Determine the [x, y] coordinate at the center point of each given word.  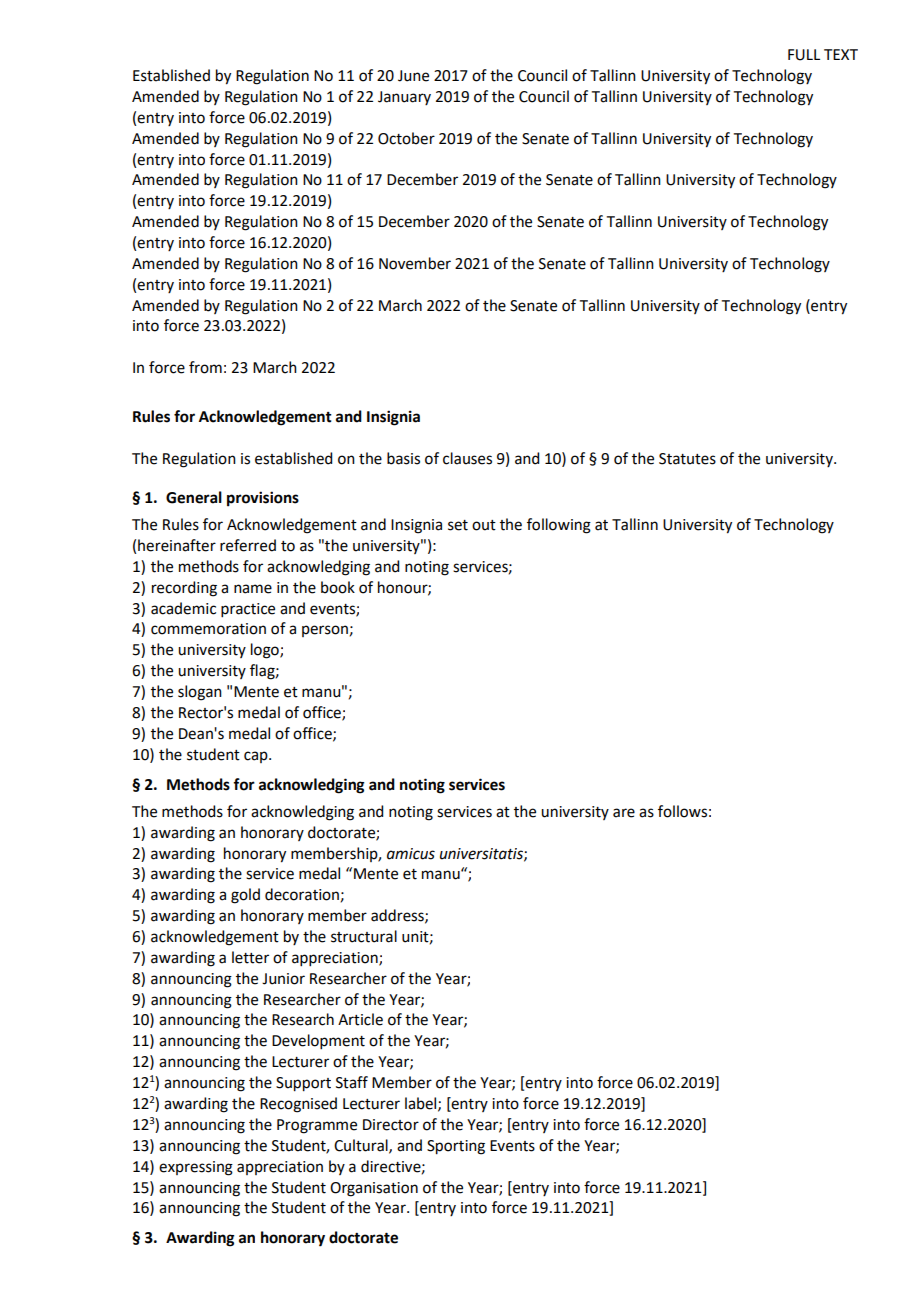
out [484, 525]
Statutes [687, 459]
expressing [196, 1168]
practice [248, 610]
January [404, 98]
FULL [804, 55]
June [413, 76]
